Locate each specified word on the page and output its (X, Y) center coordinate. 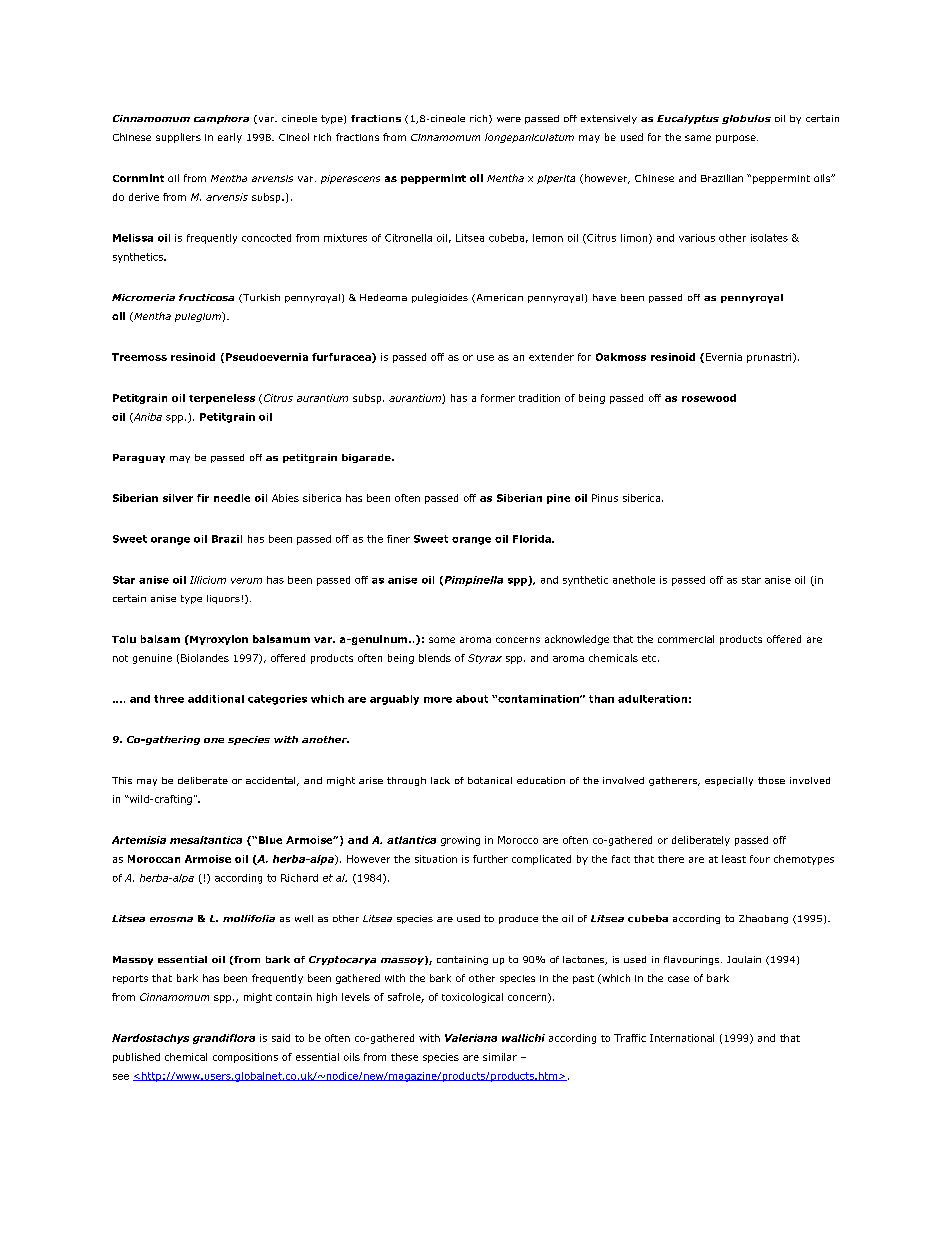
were (509, 119)
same (698, 138)
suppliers (178, 138)
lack (440, 780)
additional (216, 699)
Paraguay (139, 458)
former (498, 398)
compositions (245, 1058)
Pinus (605, 498)
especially (729, 781)
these (404, 1057)
